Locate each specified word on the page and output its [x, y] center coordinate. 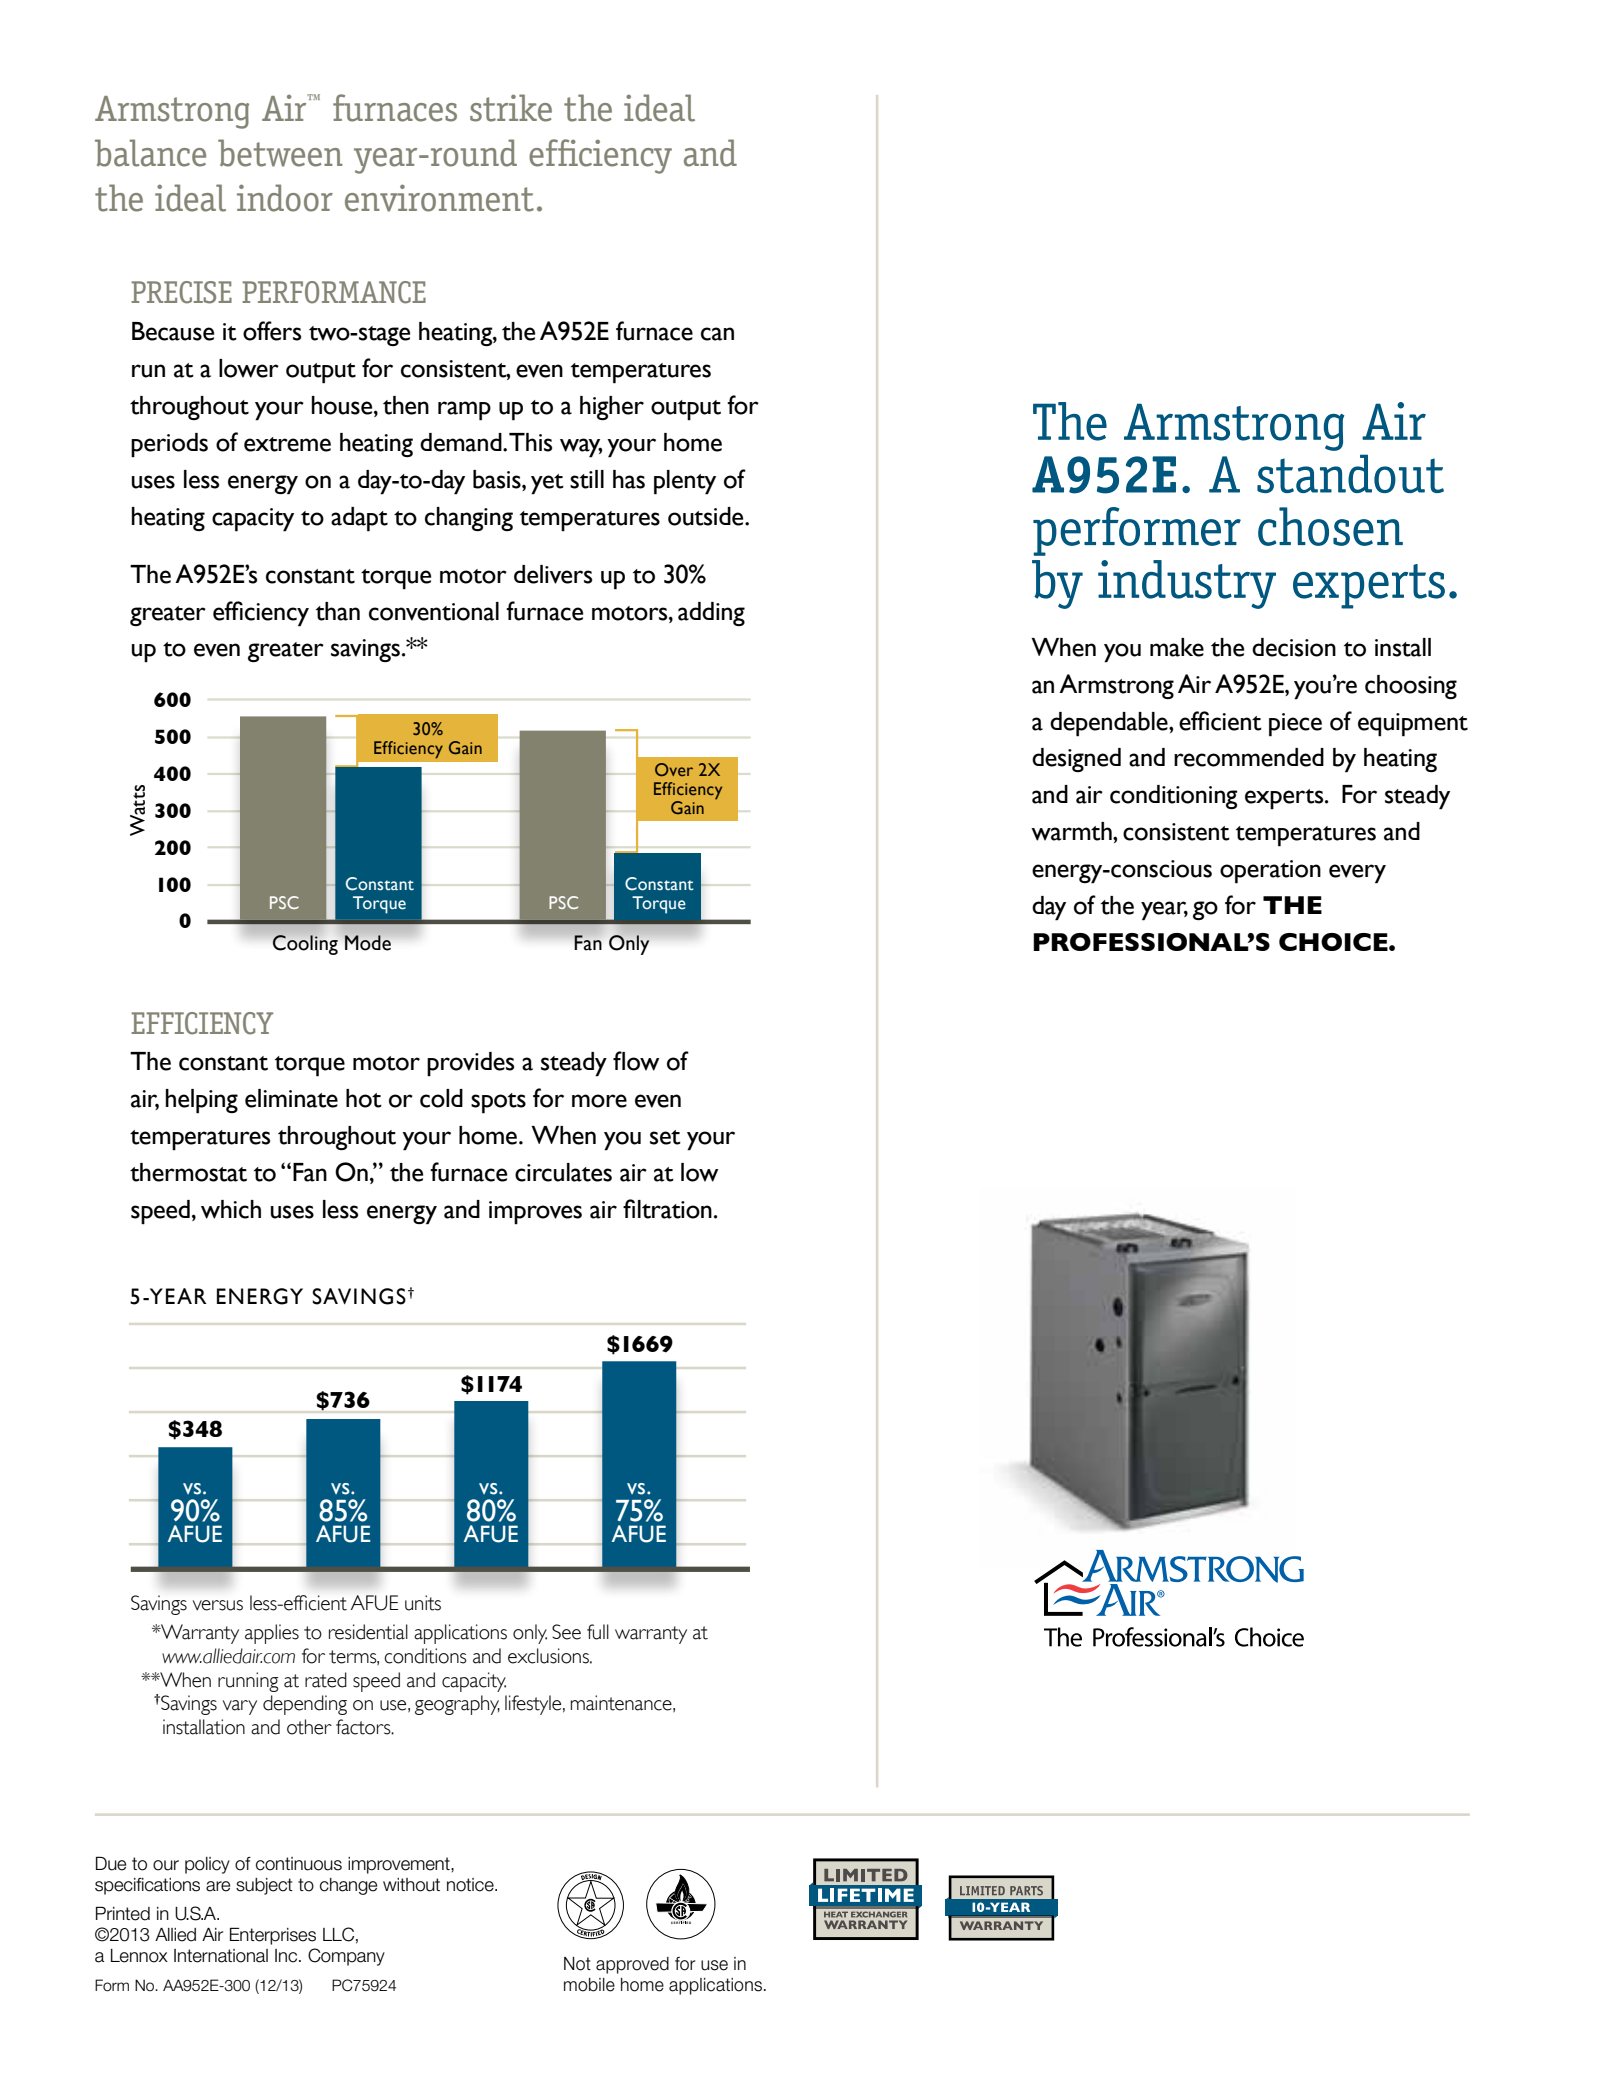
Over [674, 769]
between [280, 153]
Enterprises [273, 1936]
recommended [1249, 757]
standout [1350, 473]
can [717, 334]
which [231, 1209]
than [338, 611]
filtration [667, 1209]
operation [1270, 872]
